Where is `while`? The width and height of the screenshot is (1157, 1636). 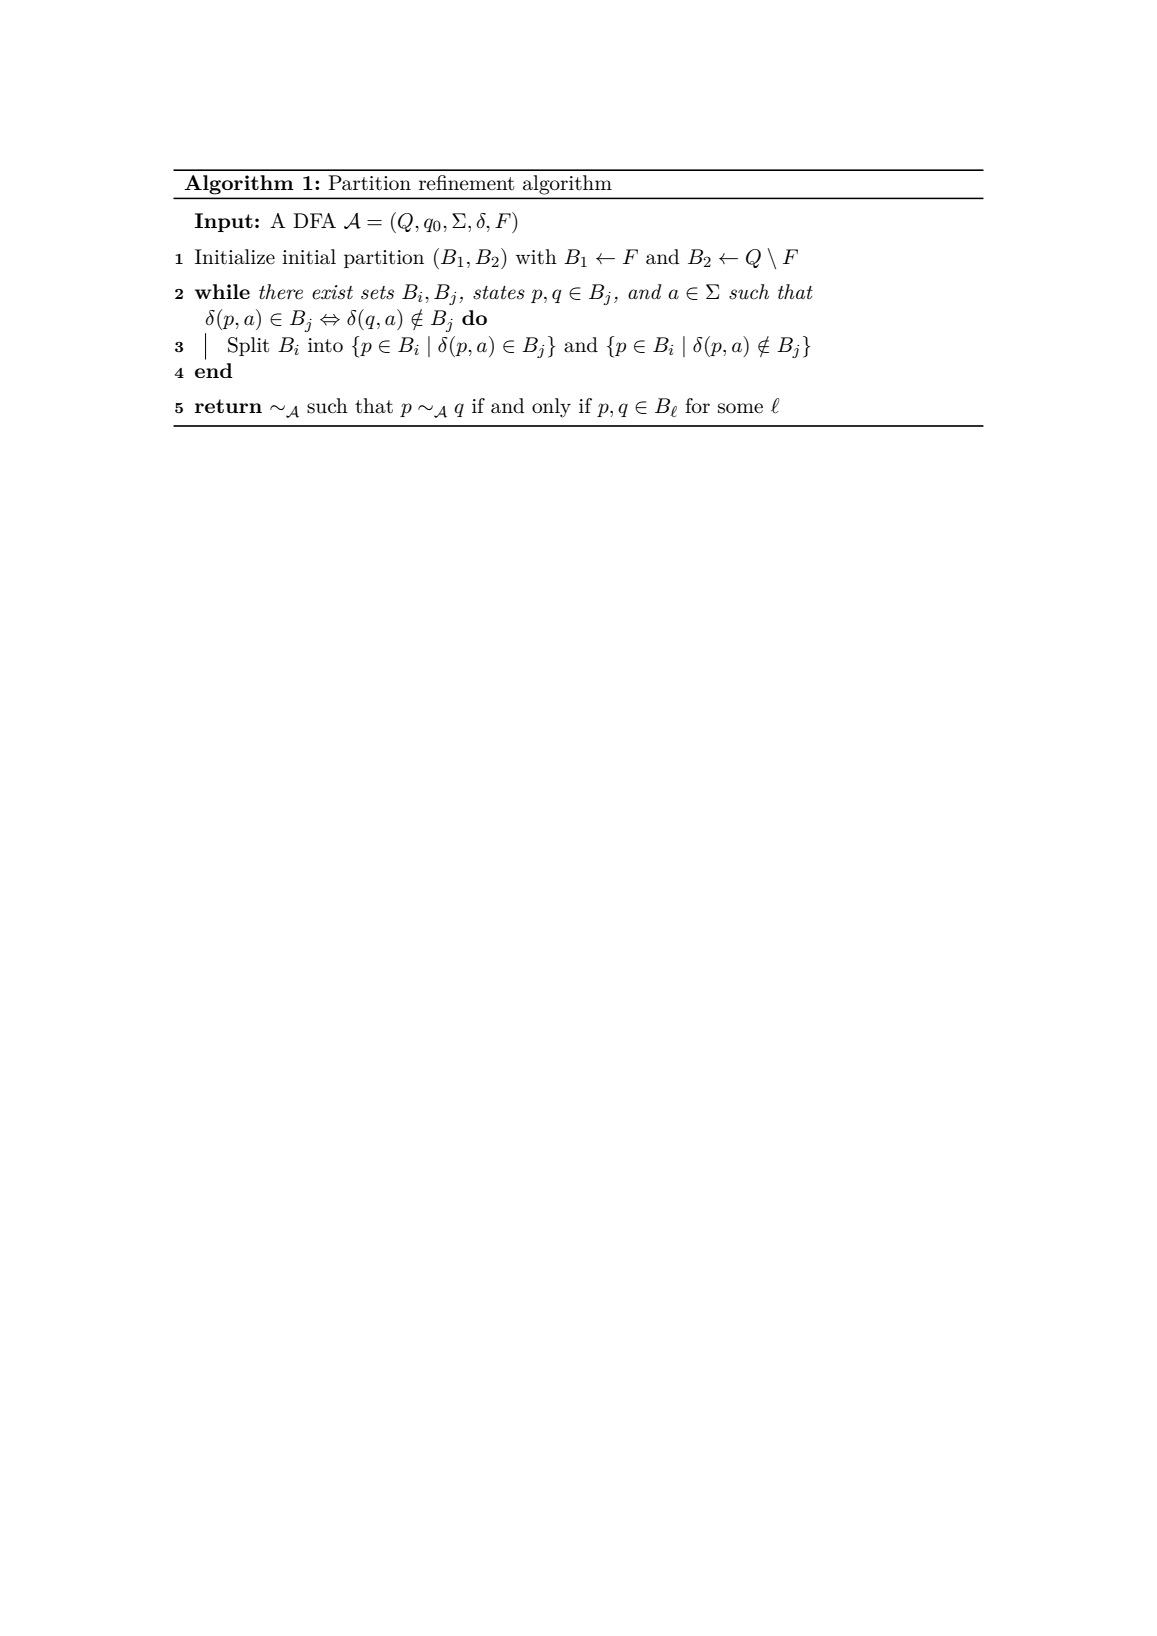 while is located at coordinates (222, 291).
